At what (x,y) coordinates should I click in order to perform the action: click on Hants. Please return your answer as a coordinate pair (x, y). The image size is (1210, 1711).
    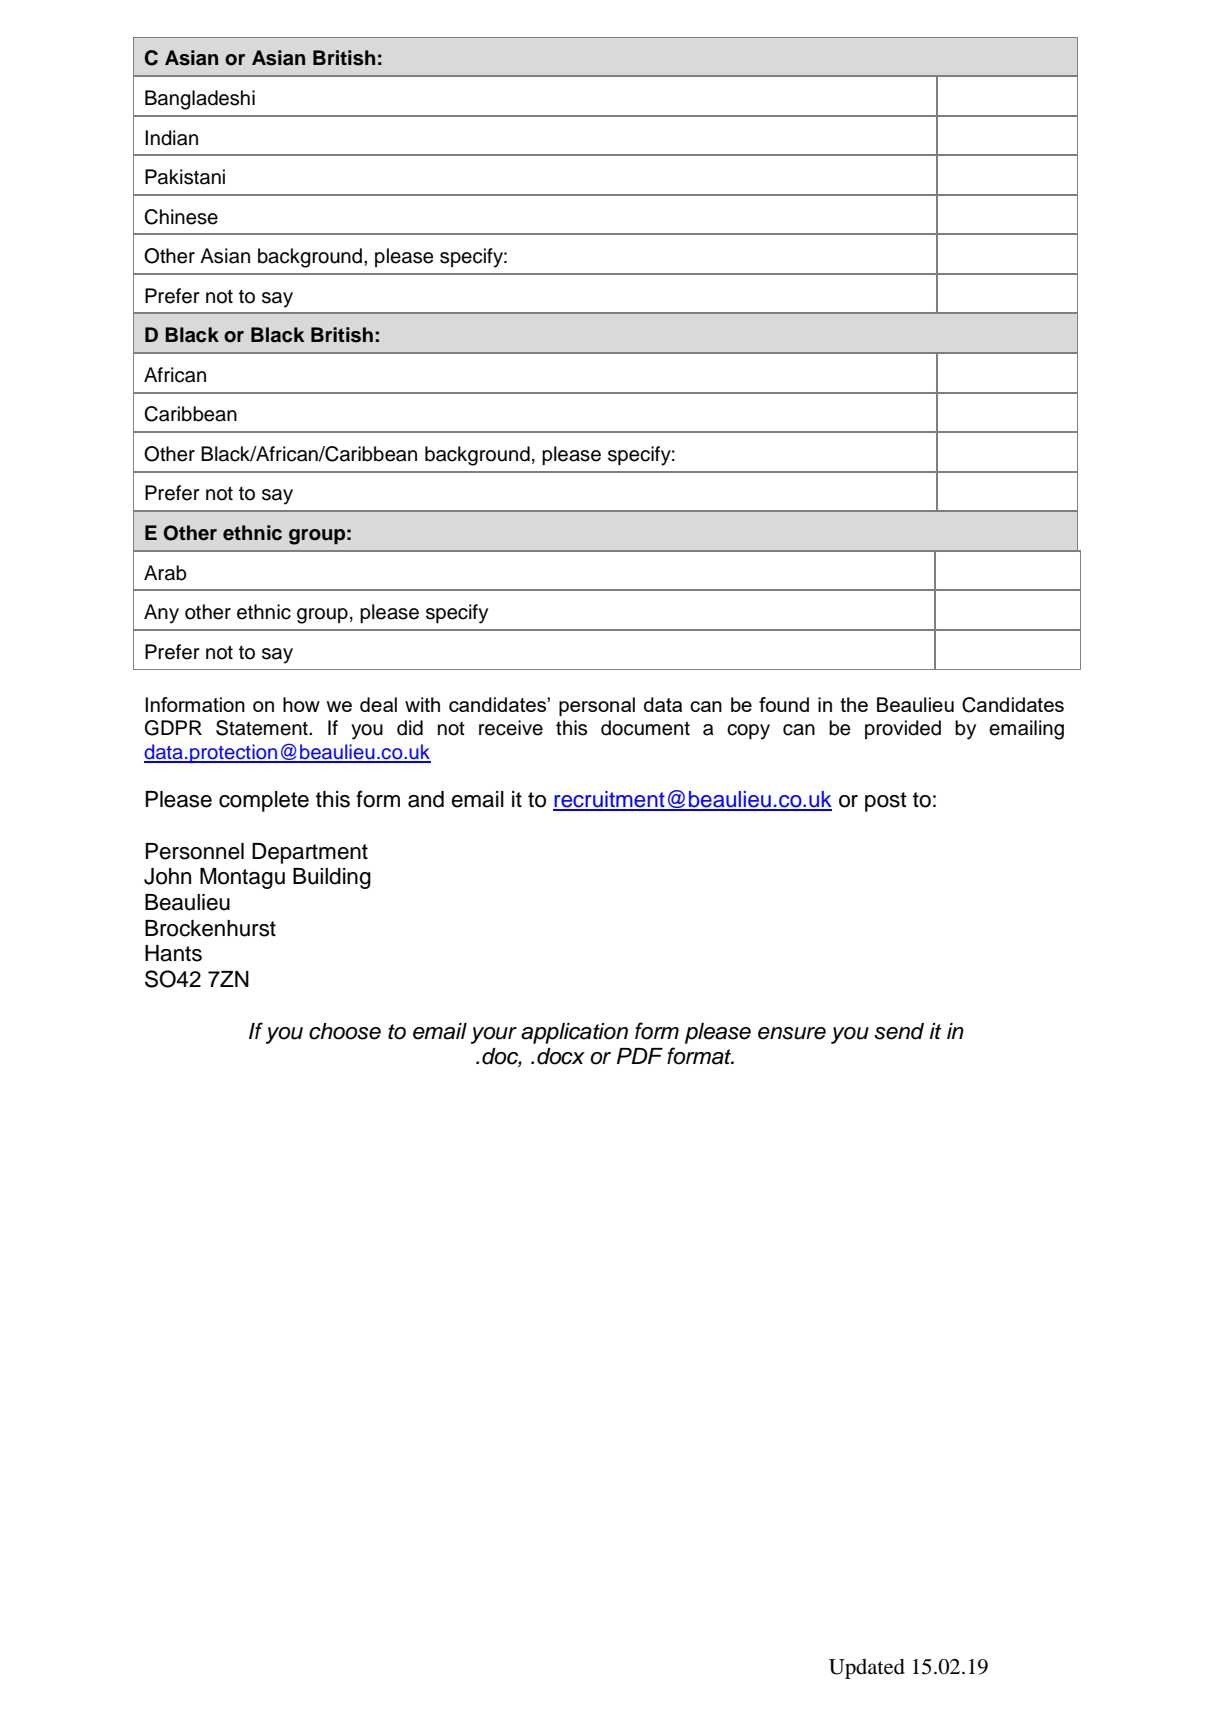
    Looking at the image, I should click on (173, 953).
